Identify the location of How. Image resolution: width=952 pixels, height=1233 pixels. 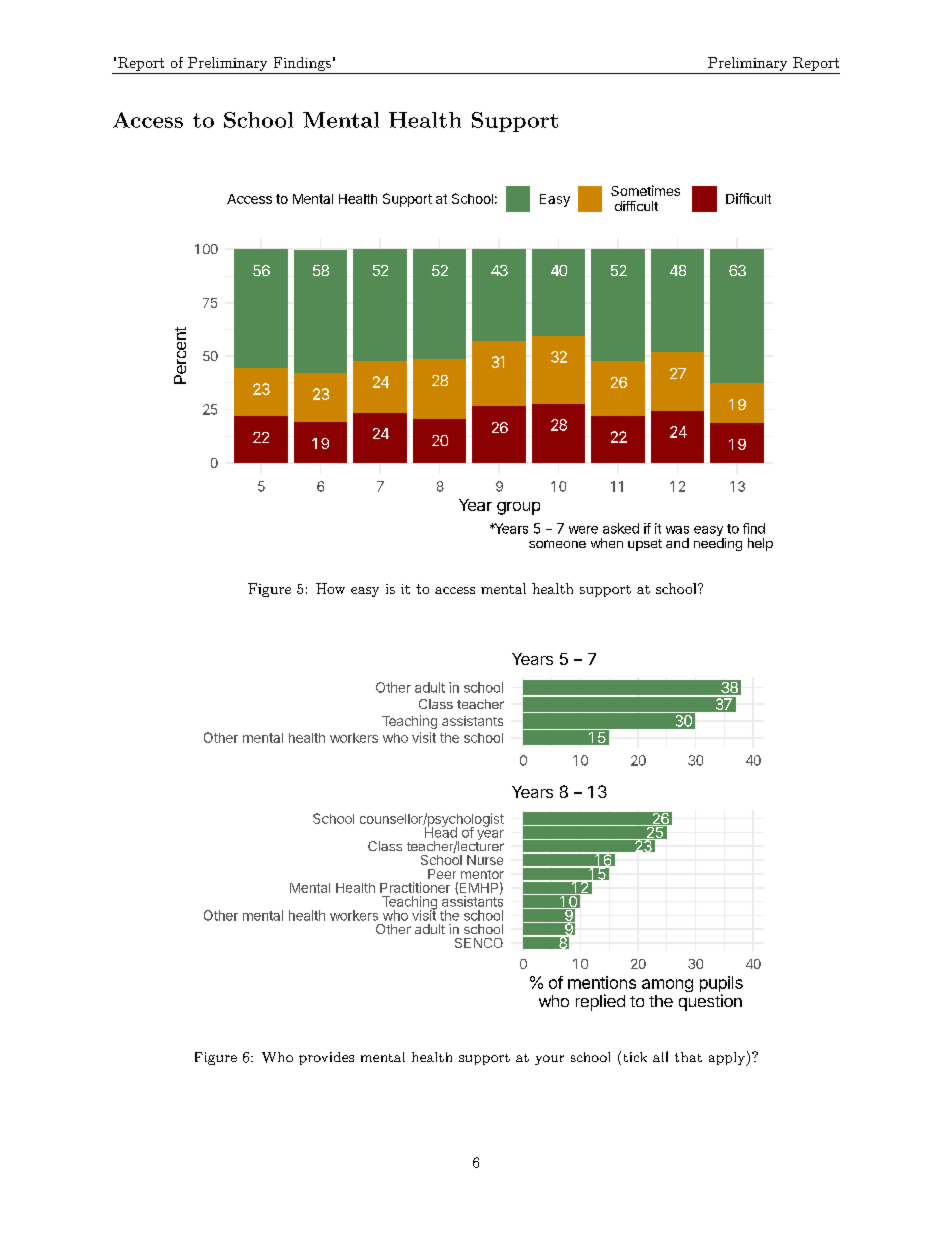
(330, 588).
